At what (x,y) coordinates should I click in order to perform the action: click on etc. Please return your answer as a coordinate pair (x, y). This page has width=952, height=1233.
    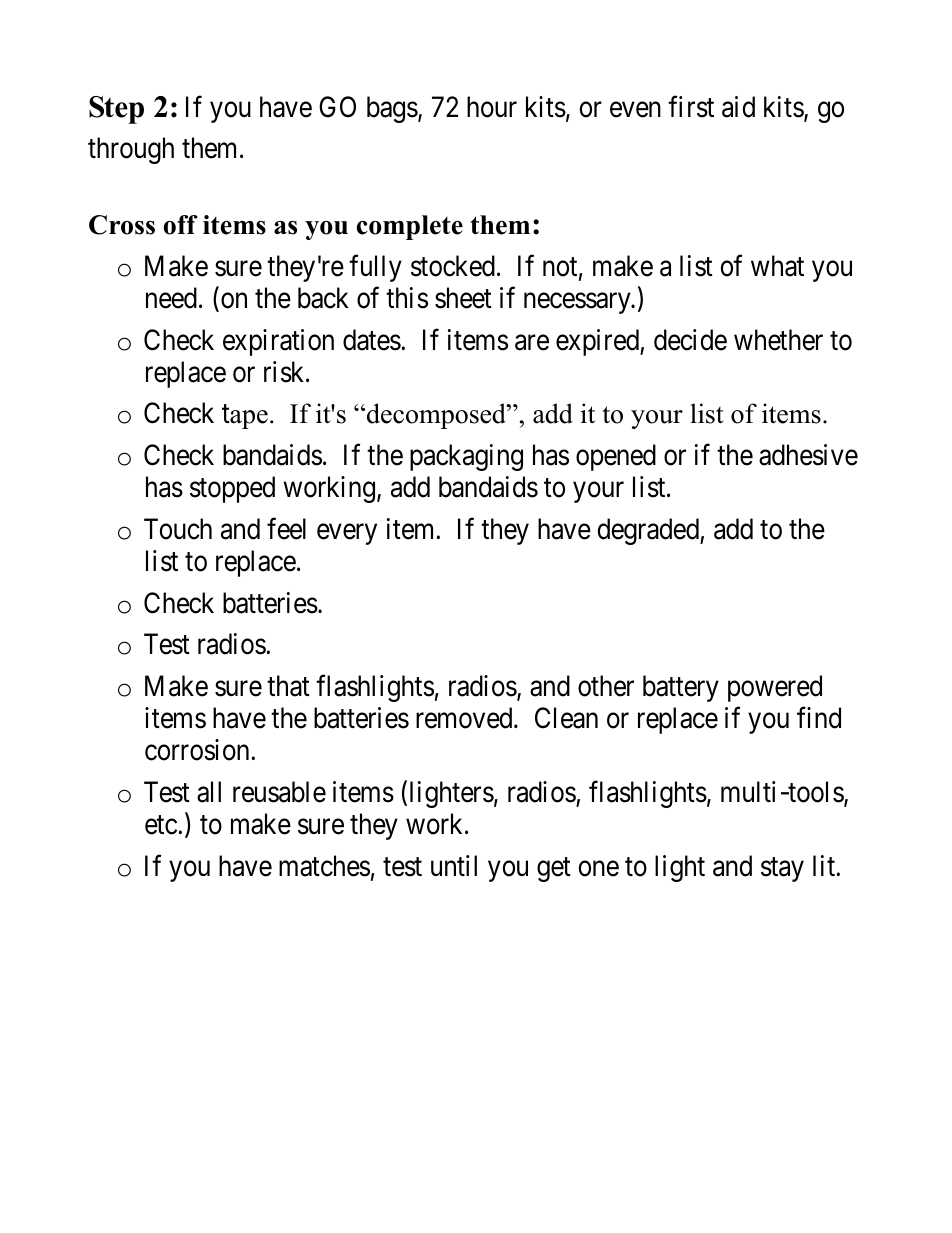
    Looking at the image, I should click on (161, 825).
